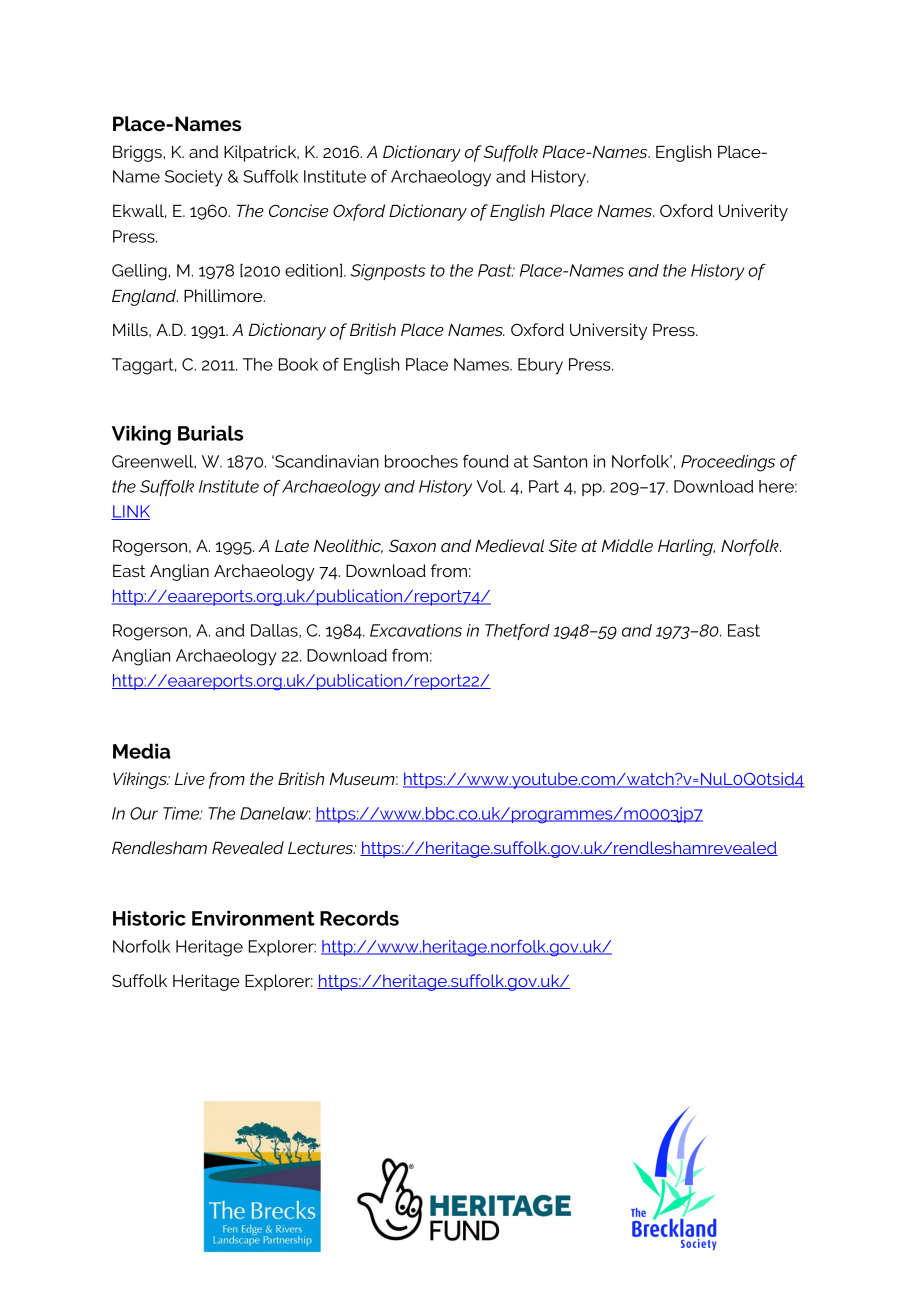 This screenshot has height=1308, width=924. I want to click on Environment, so click(253, 918).
